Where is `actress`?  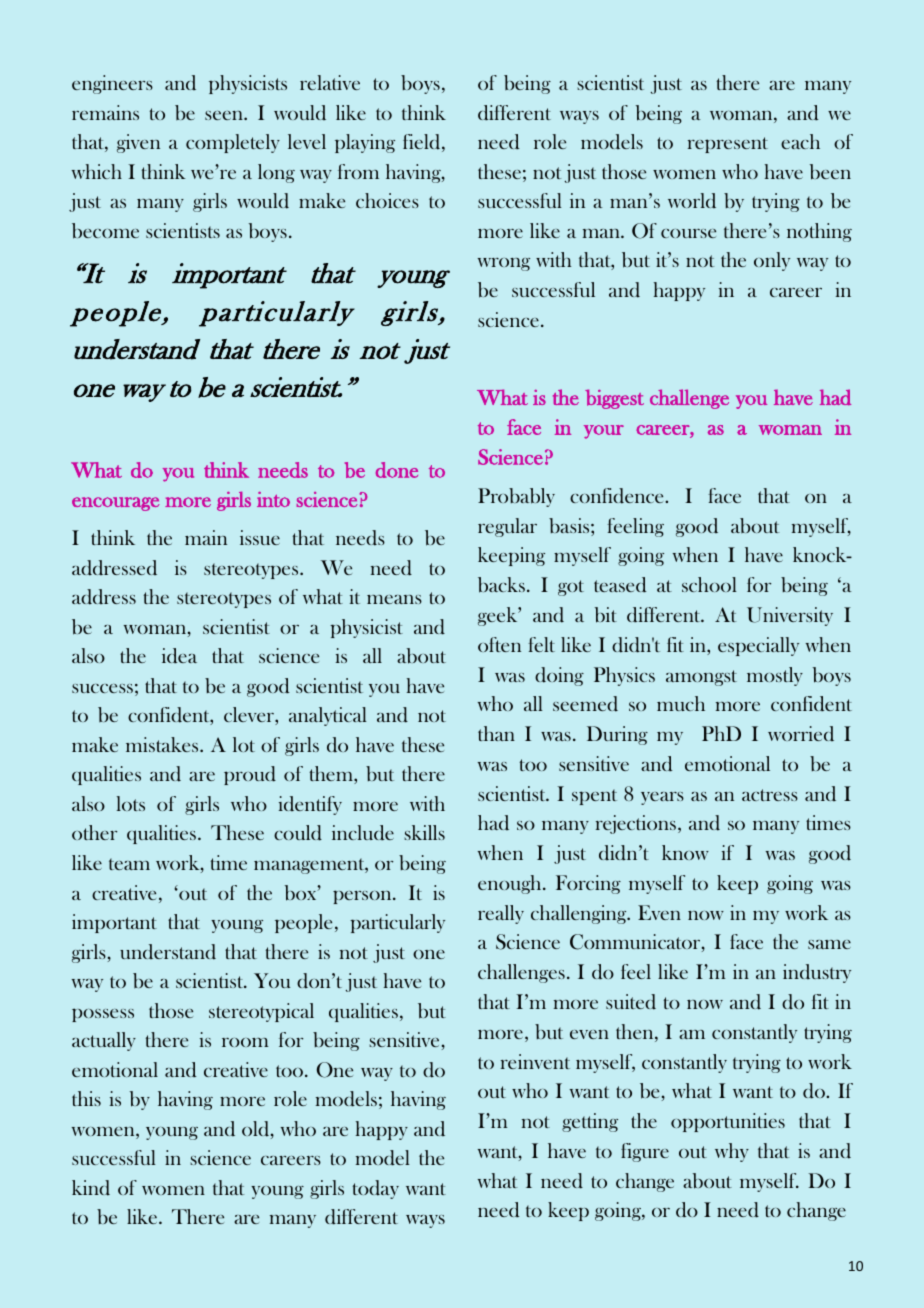
actress is located at coordinates (770, 795).
